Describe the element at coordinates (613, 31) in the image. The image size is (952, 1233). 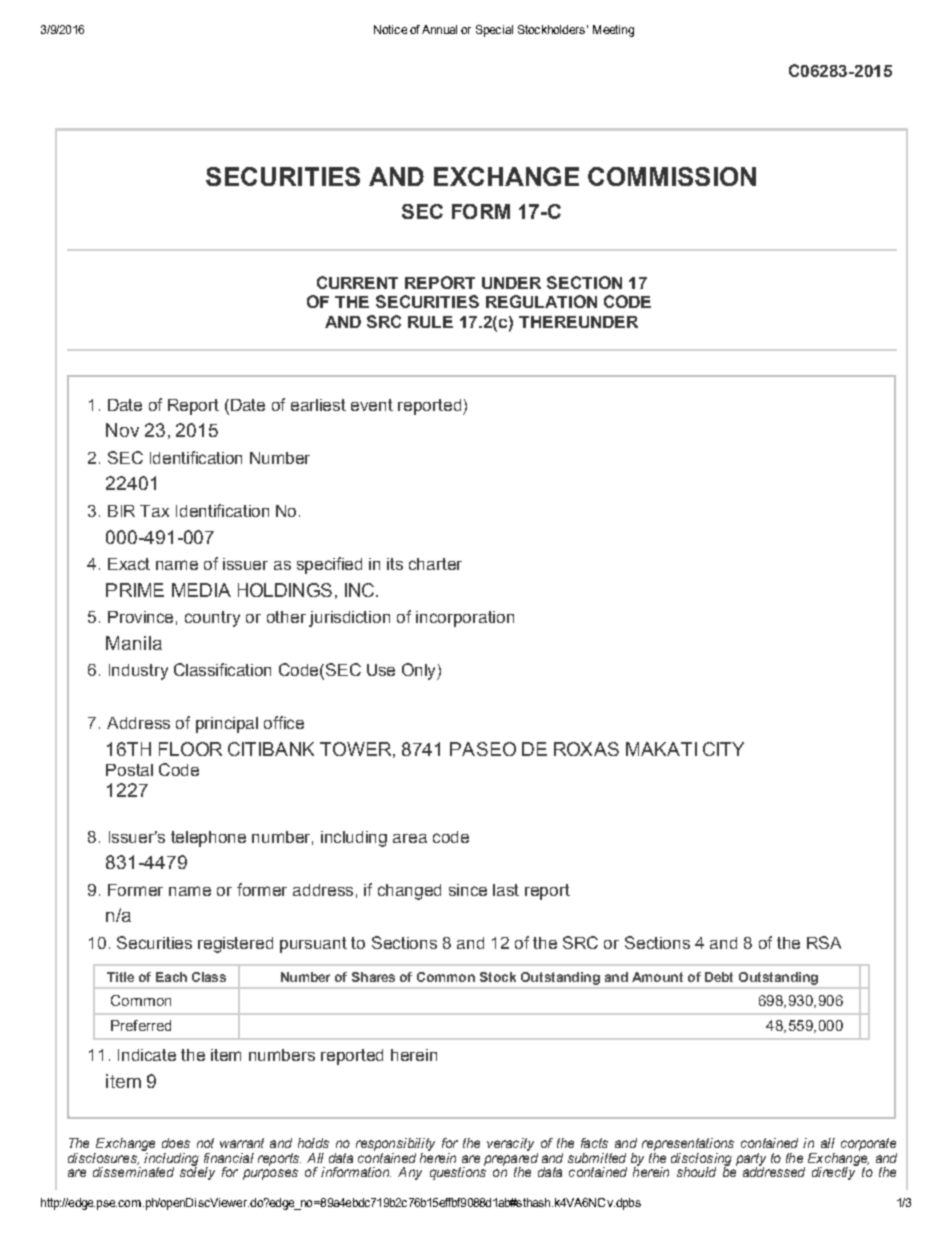
I see `Meeting` at that location.
